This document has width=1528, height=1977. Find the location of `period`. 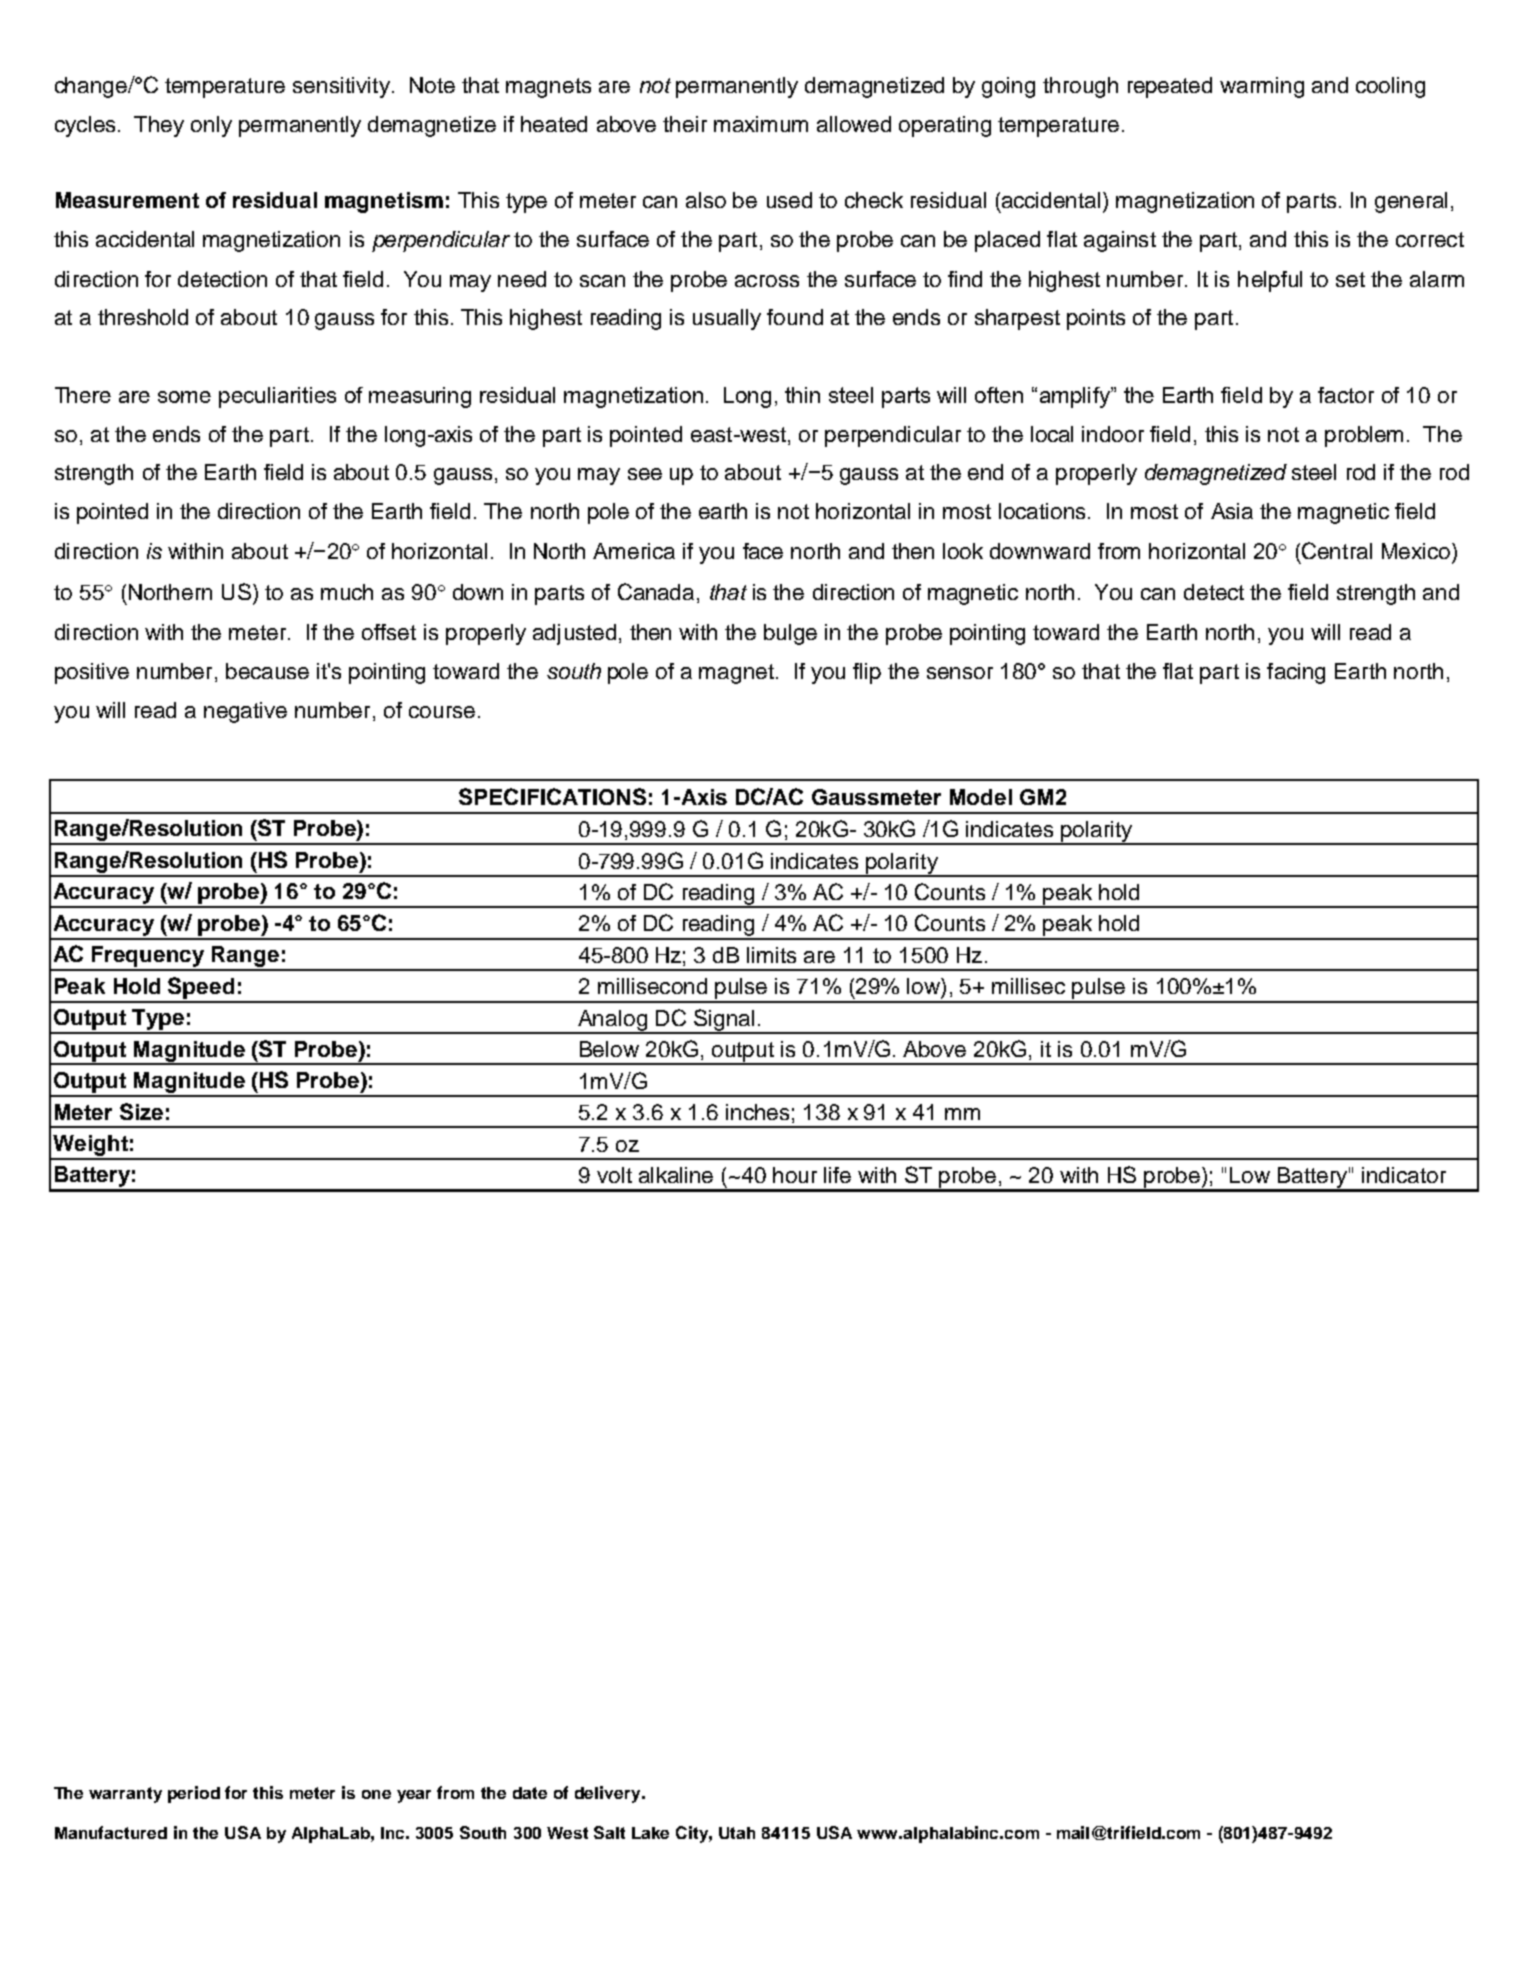

period is located at coordinates (194, 1794).
